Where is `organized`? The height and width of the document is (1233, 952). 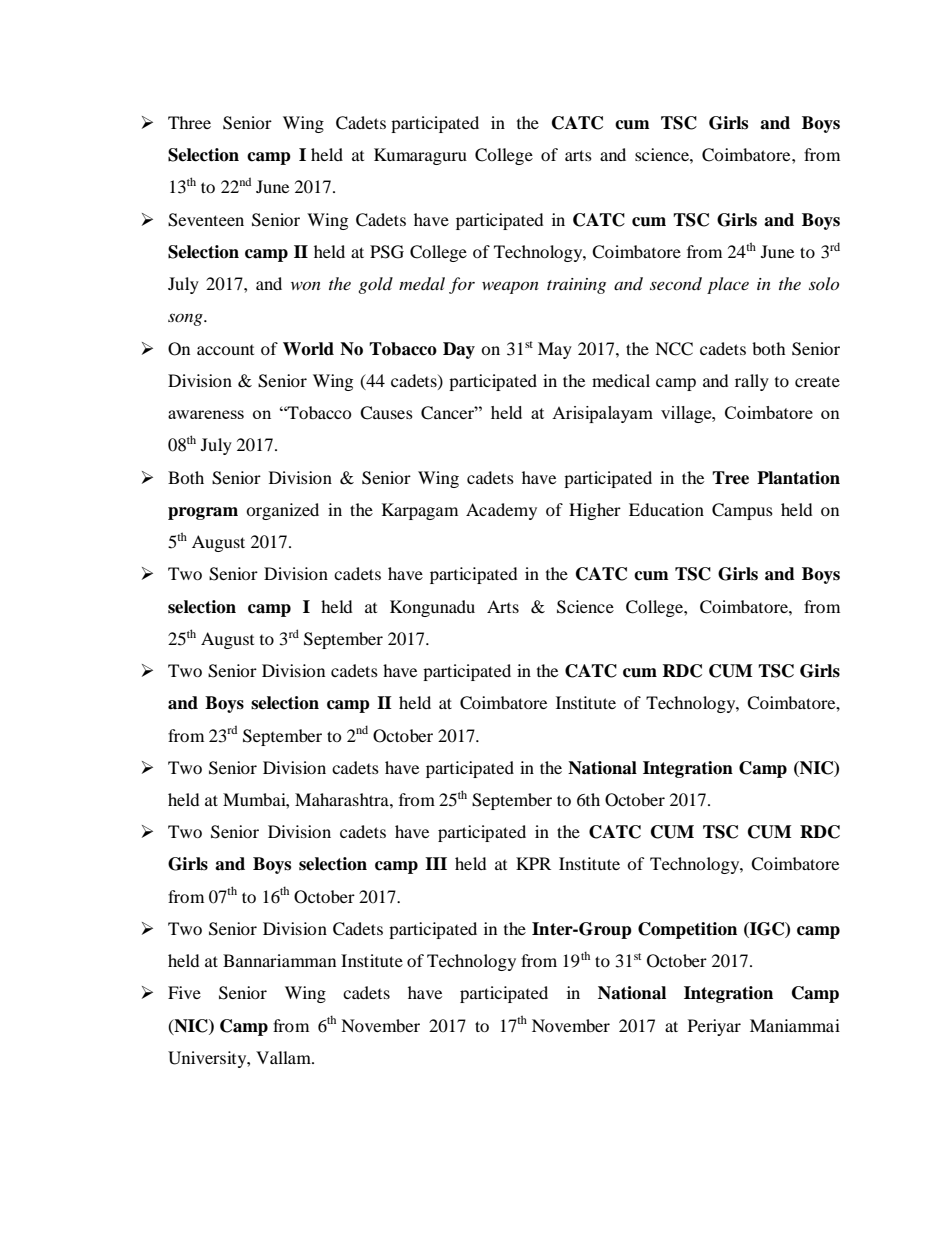 organized is located at coordinates (282, 511).
